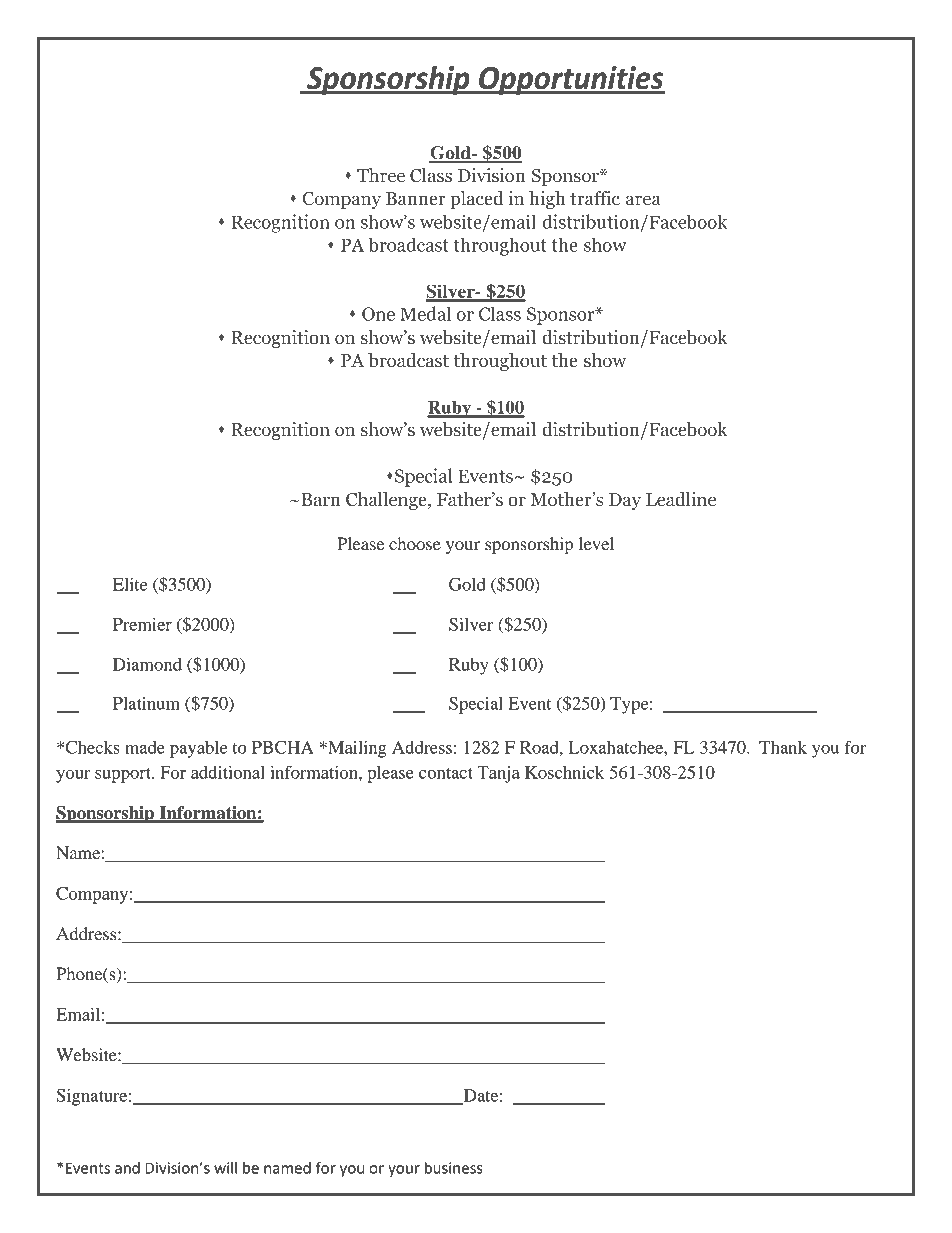  What do you see at coordinates (625, 501) in the image?
I see `Day` at bounding box center [625, 501].
